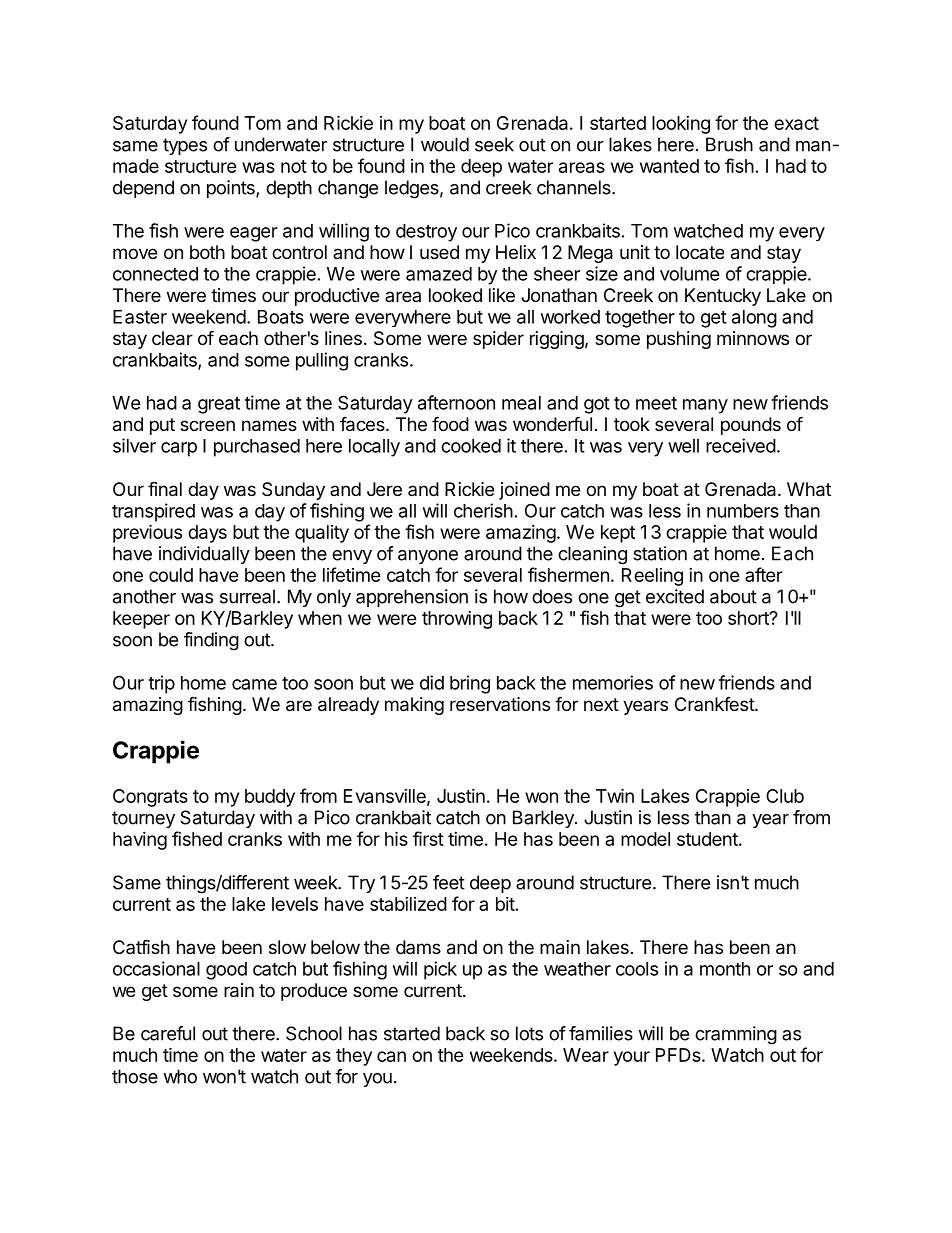 This screenshot has height=1233, width=952. I want to click on Brush, so click(729, 144).
